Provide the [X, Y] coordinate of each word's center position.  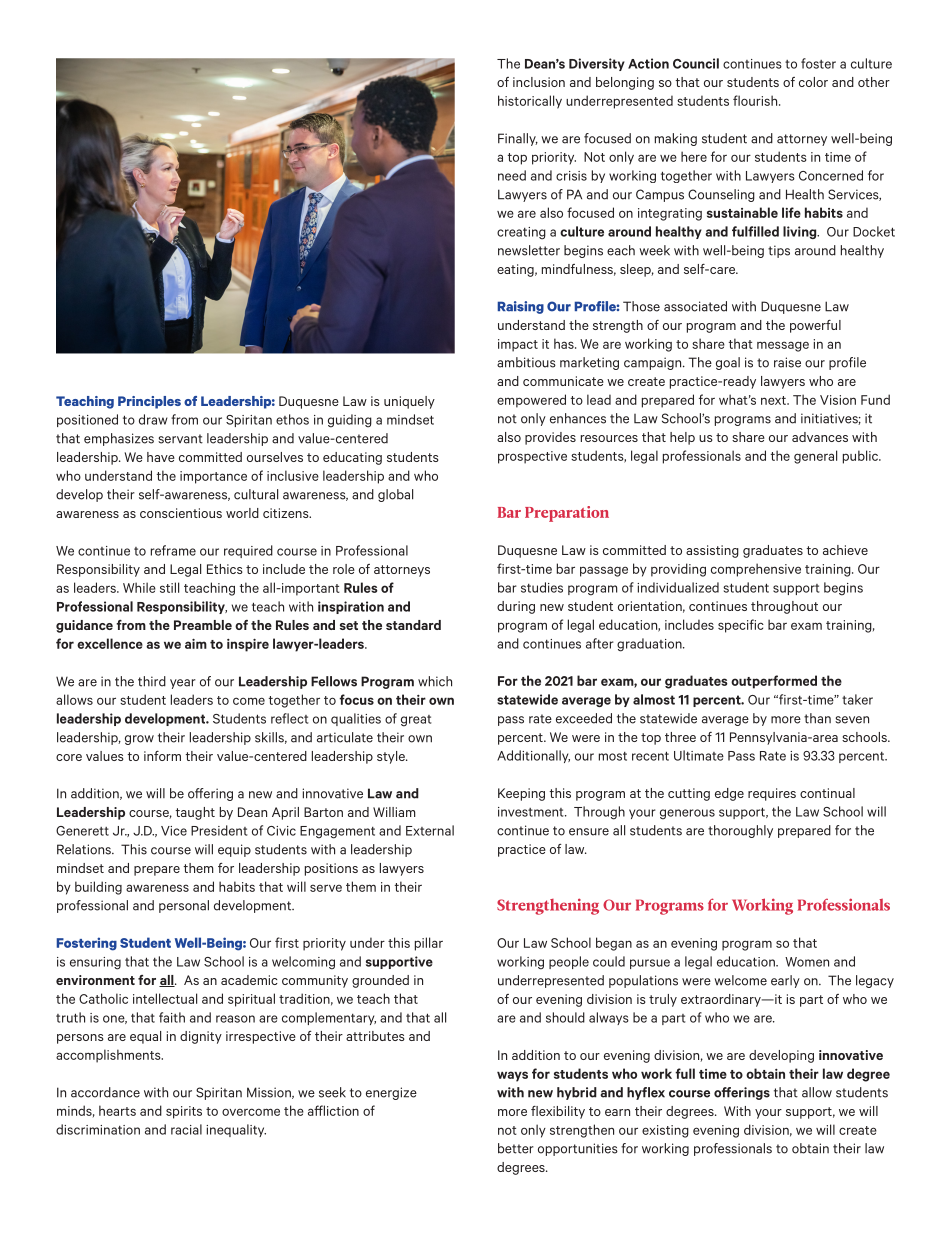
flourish [756, 100]
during [516, 607]
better [516, 1148]
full [685, 1073]
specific [741, 626]
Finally [518, 139]
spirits [184, 1112]
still [169, 587]
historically [530, 102]
